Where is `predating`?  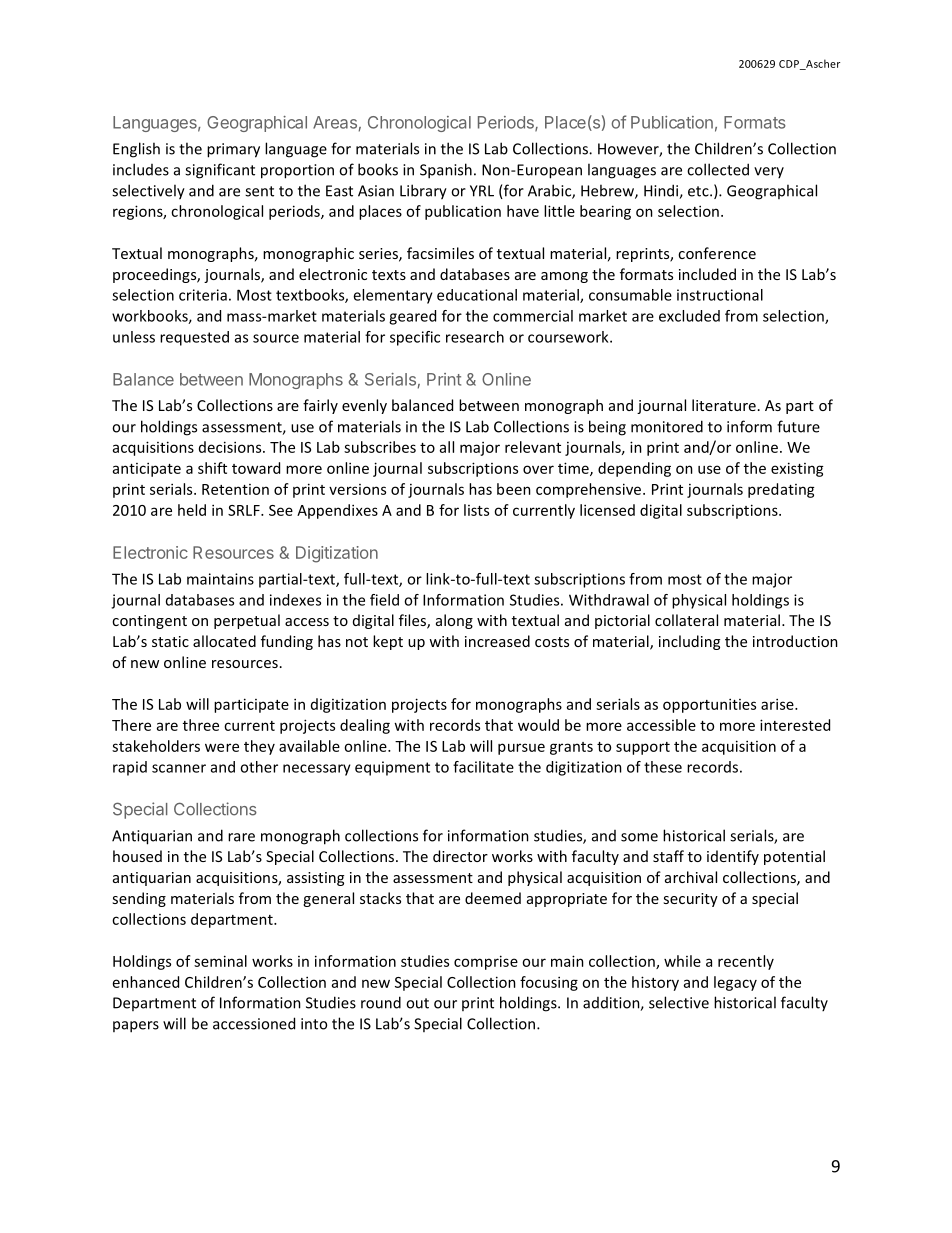 predating is located at coordinates (781, 490).
